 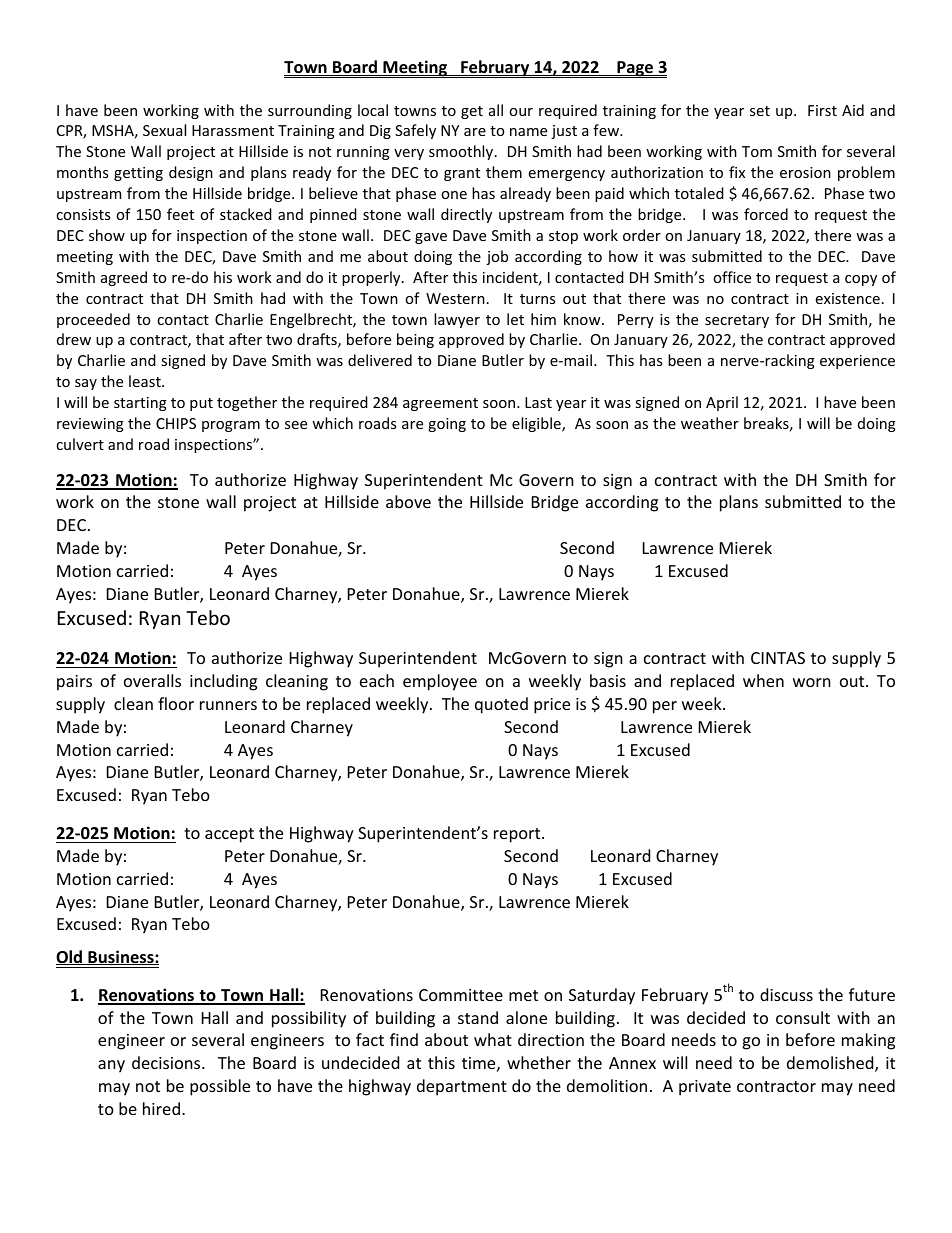 I want to click on when, so click(x=763, y=680).
